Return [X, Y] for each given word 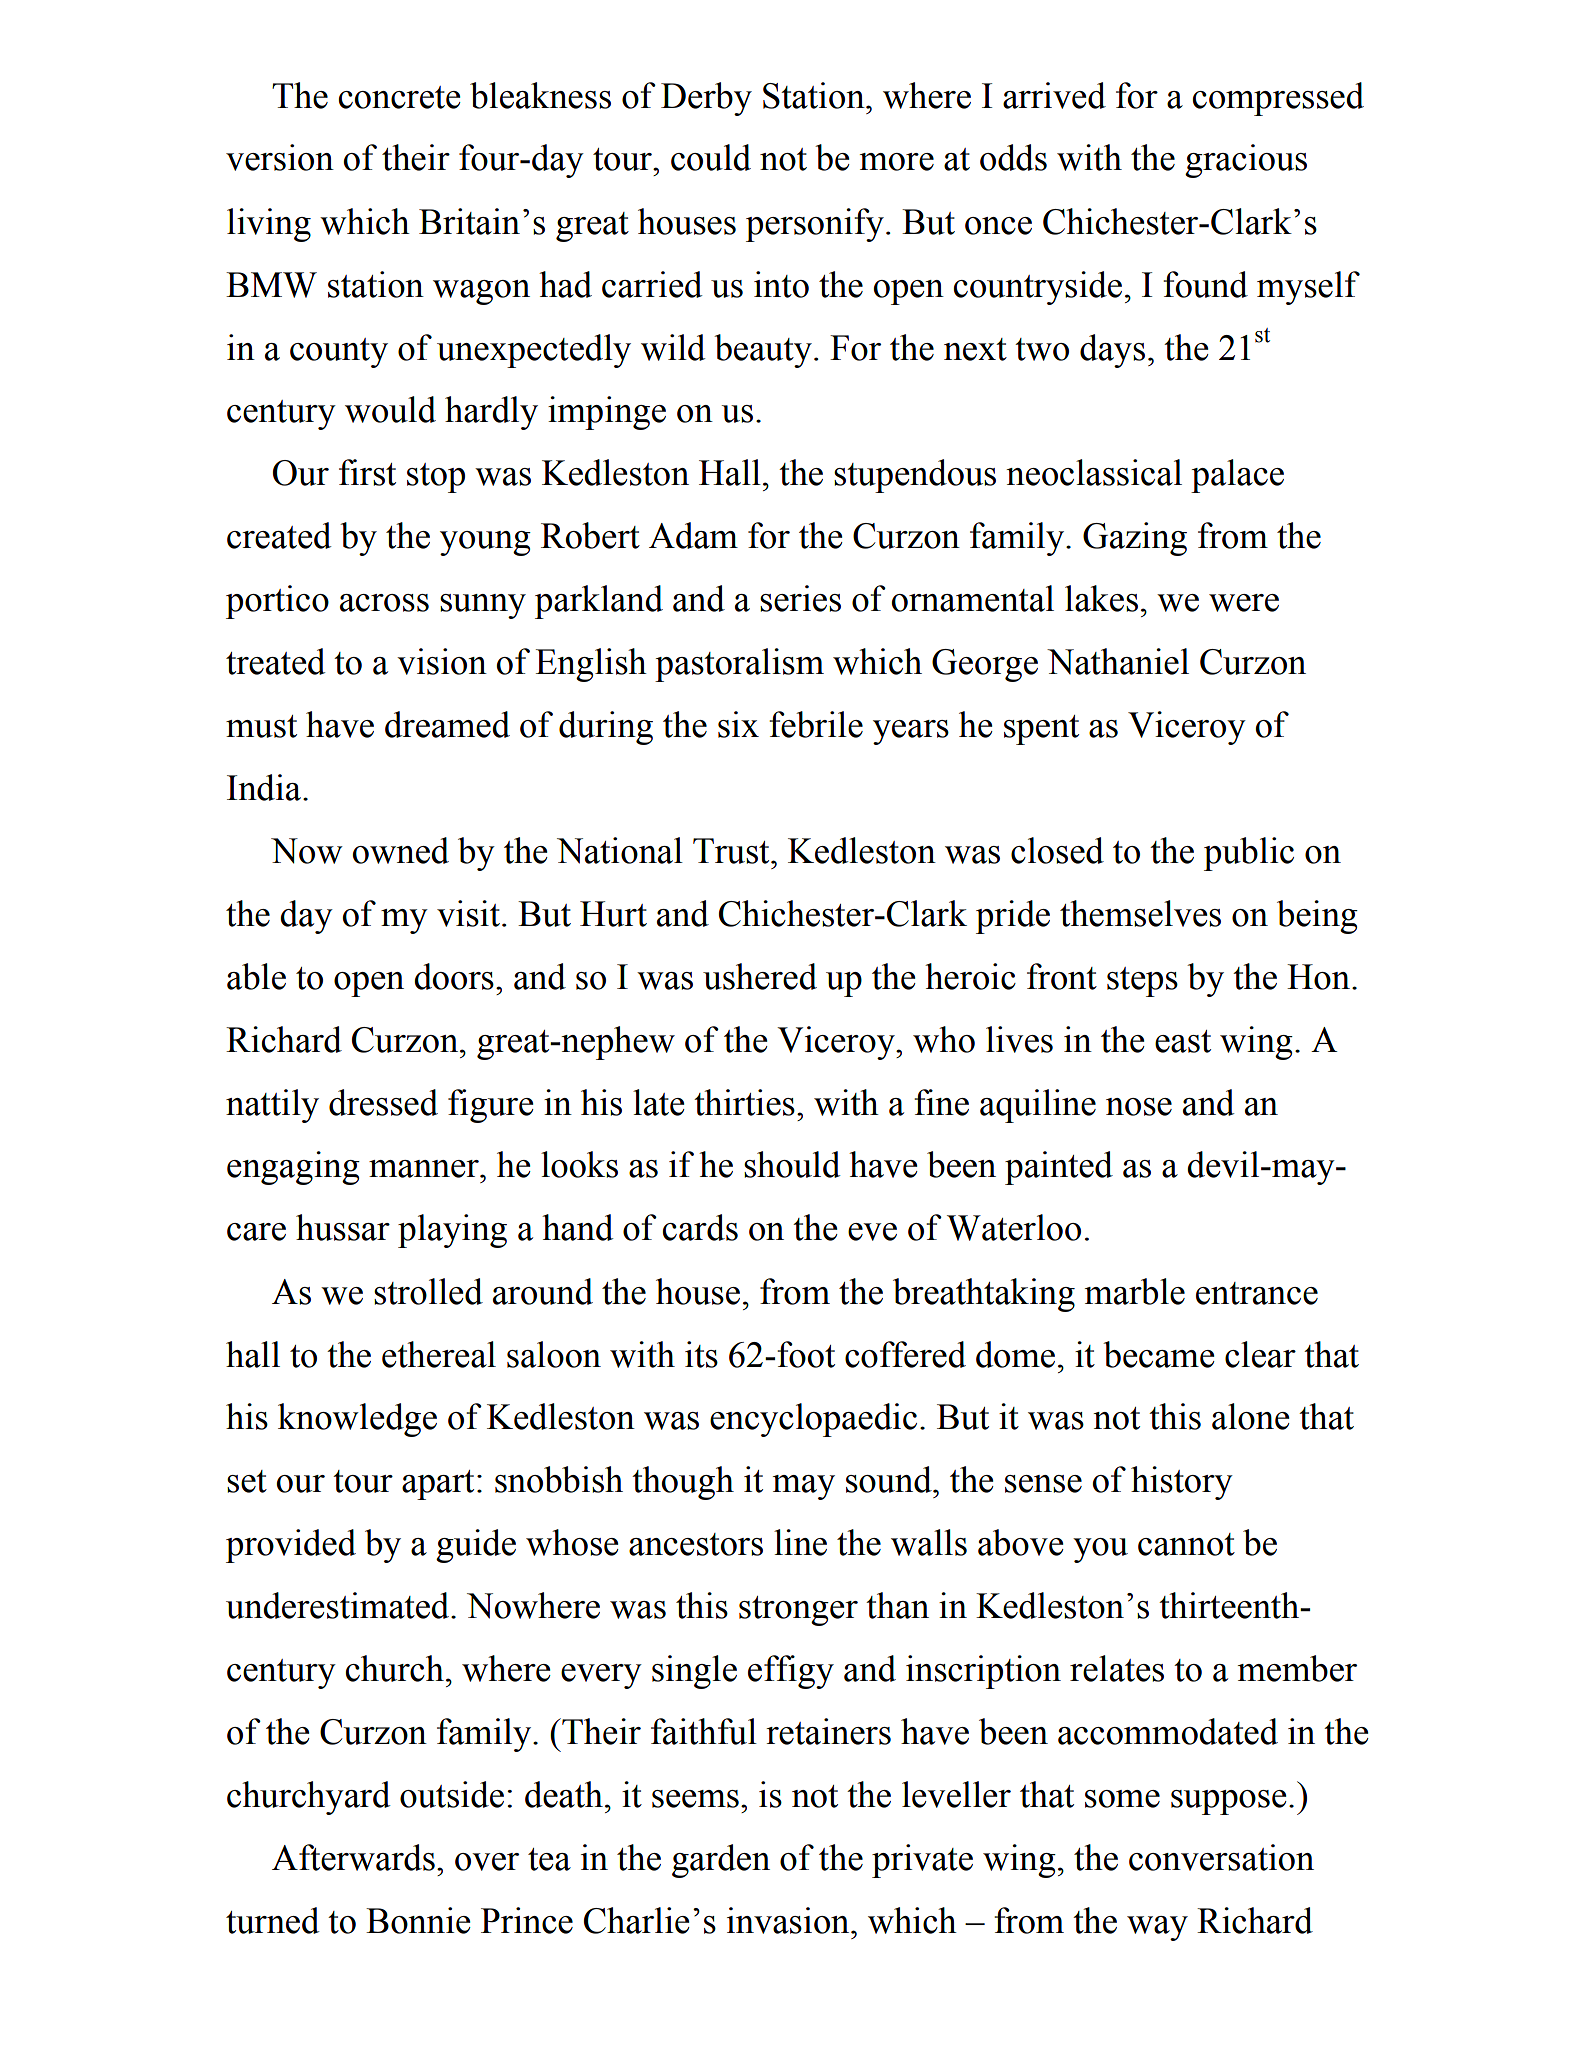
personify [815, 225]
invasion [789, 1920]
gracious [1246, 161]
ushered [760, 976]
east [1183, 1041]
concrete [399, 97]
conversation [1221, 1857]
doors [454, 976]
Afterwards [353, 1857]
